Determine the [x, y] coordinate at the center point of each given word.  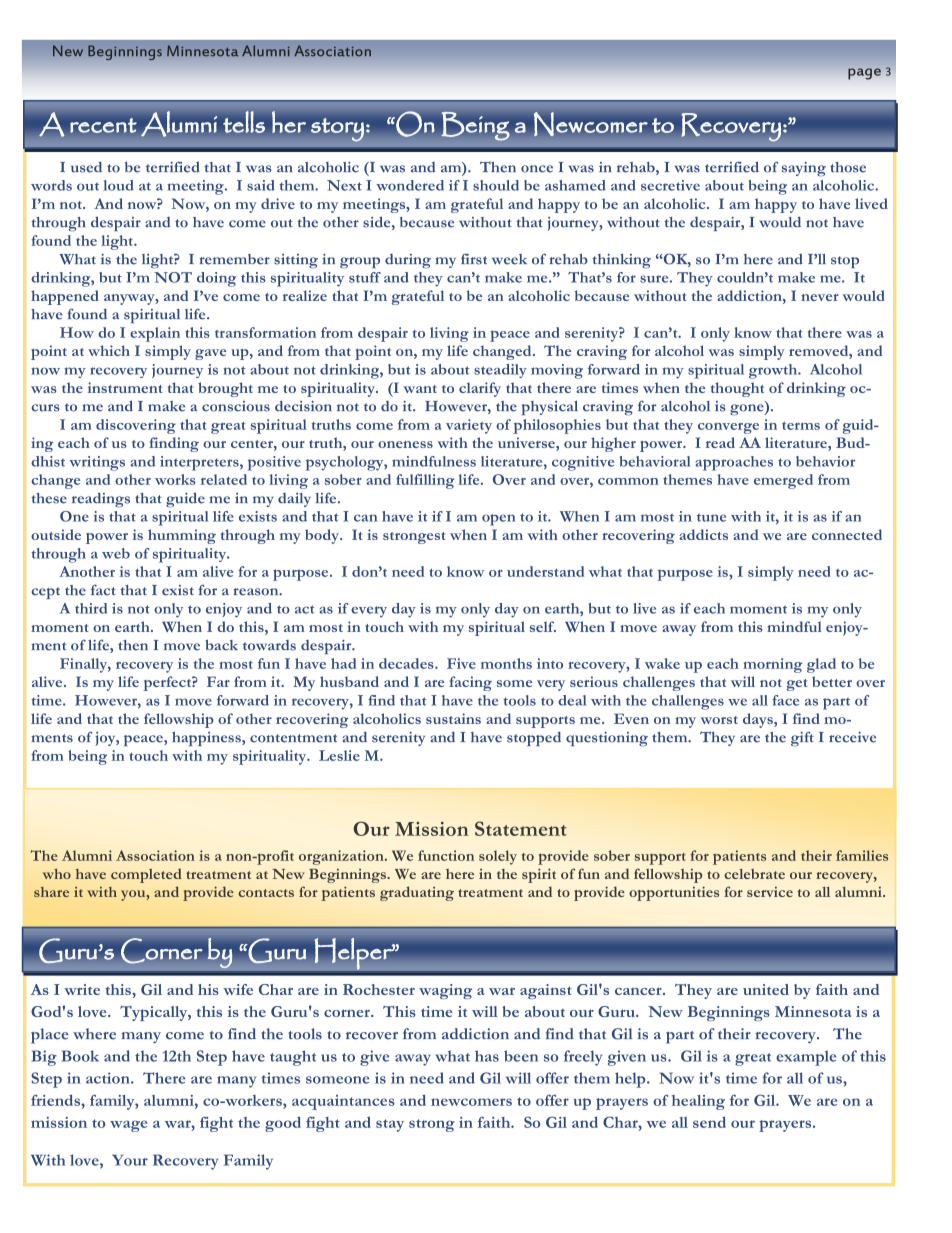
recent [103, 125]
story [337, 130]
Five [461, 663]
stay [390, 1125]
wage [128, 1126]
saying [804, 169]
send [709, 1122]
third [91, 608]
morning [772, 665]
